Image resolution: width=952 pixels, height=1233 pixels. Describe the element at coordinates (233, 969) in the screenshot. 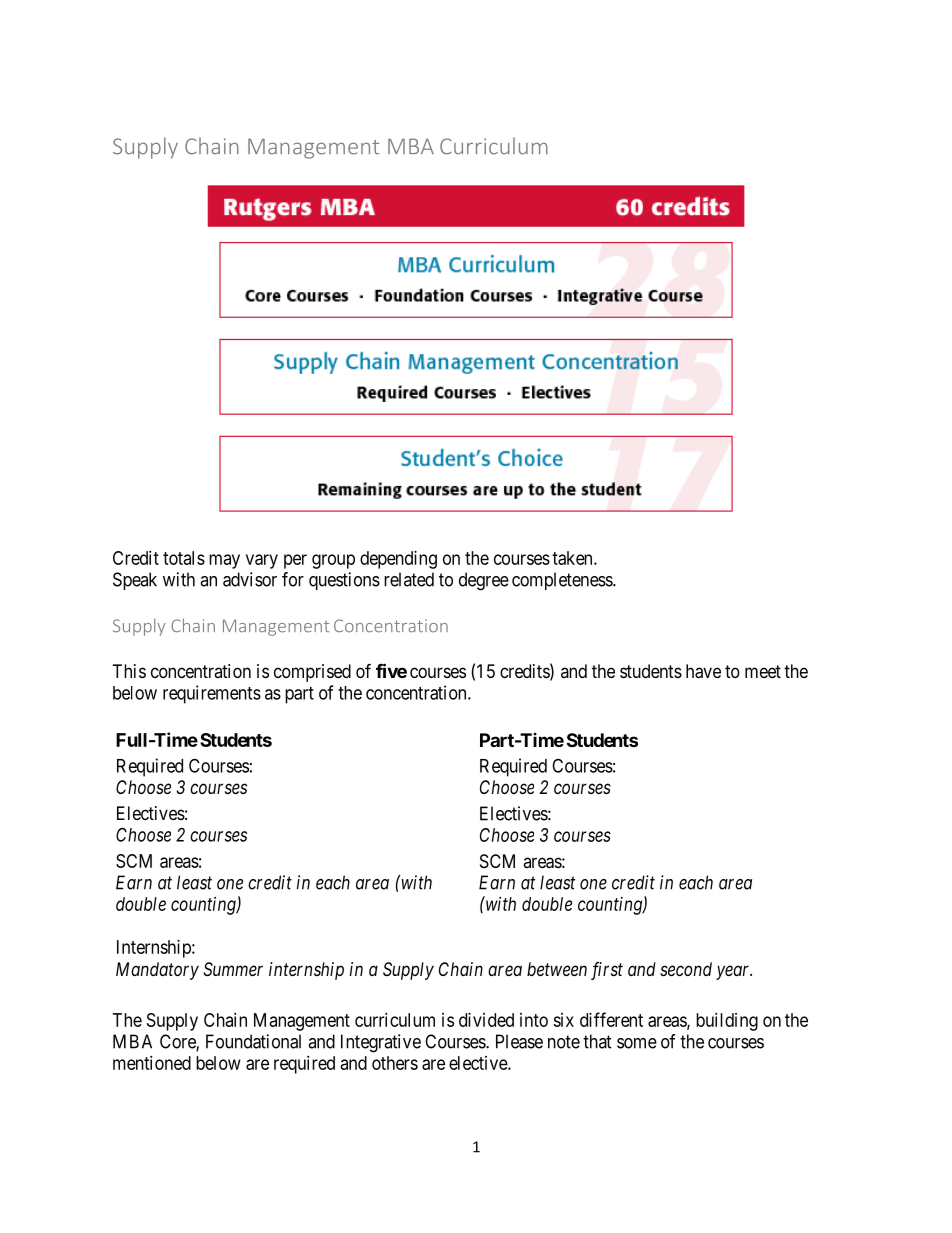

I see `Summer` at that location.
